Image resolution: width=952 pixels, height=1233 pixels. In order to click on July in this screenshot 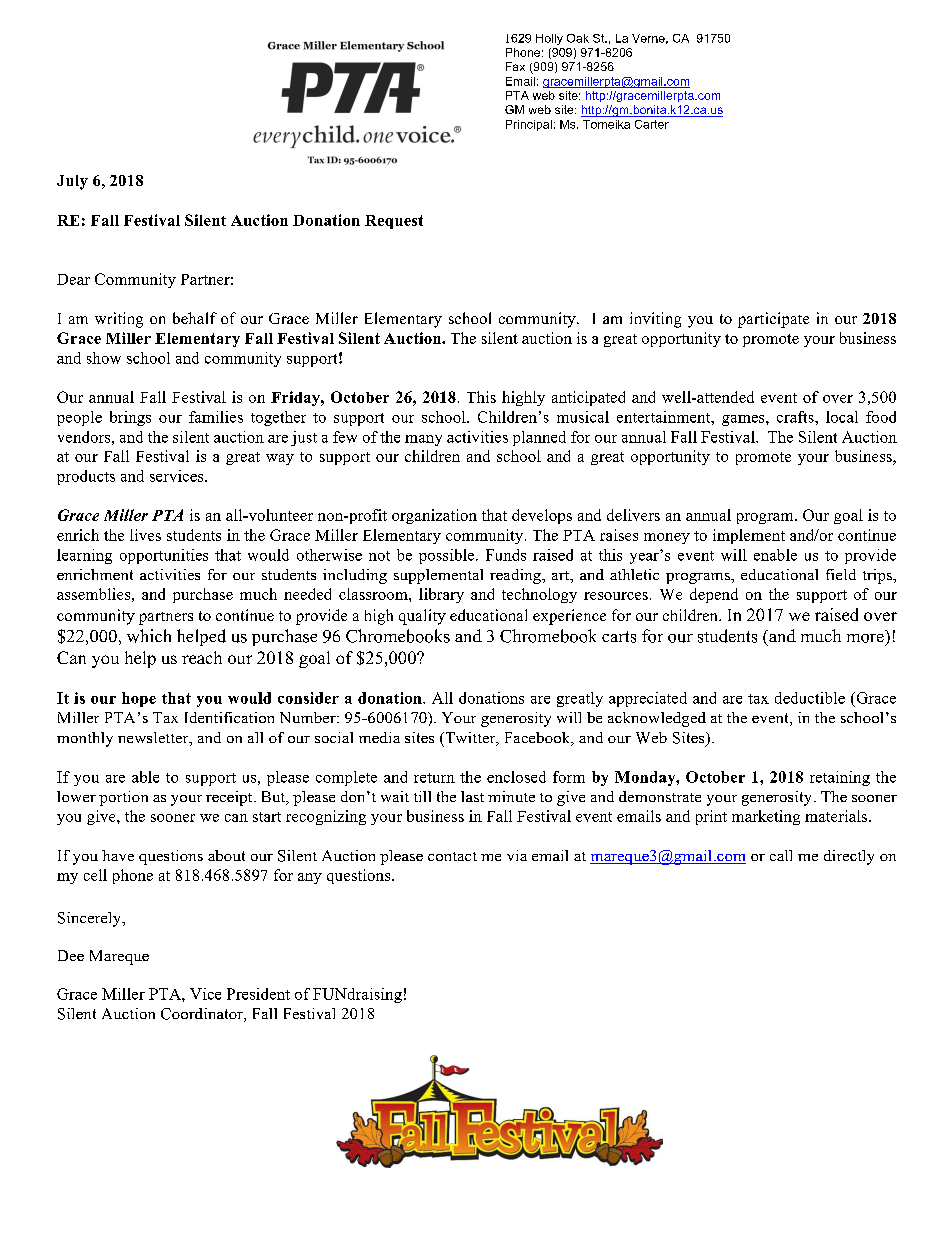, I will do `click(72, 182)`.
